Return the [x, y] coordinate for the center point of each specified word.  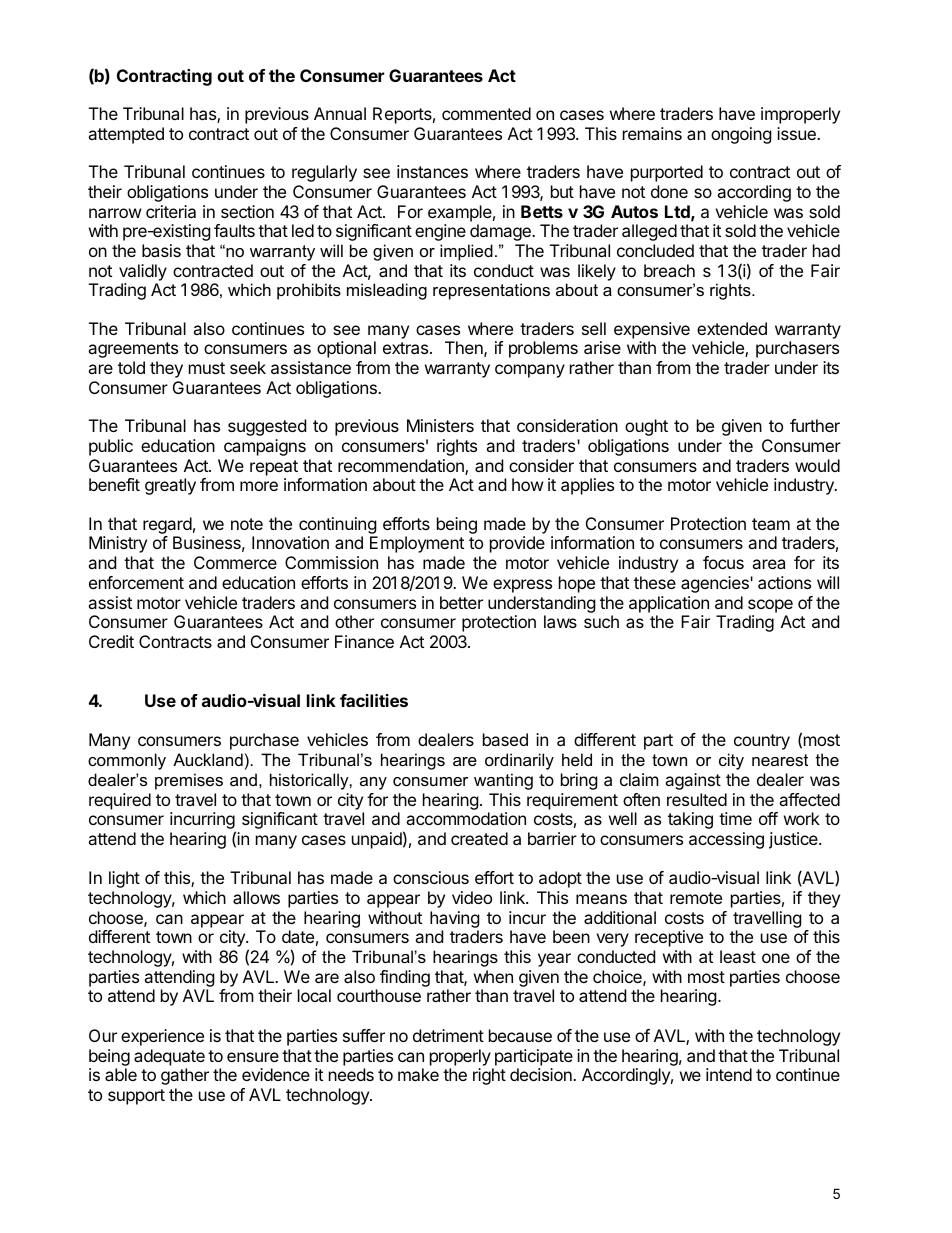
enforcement [136, 582]
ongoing [741, 135]
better [461, 602]
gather [185, 1076]
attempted [126, 135]
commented [486, 113]
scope [770, 606]
